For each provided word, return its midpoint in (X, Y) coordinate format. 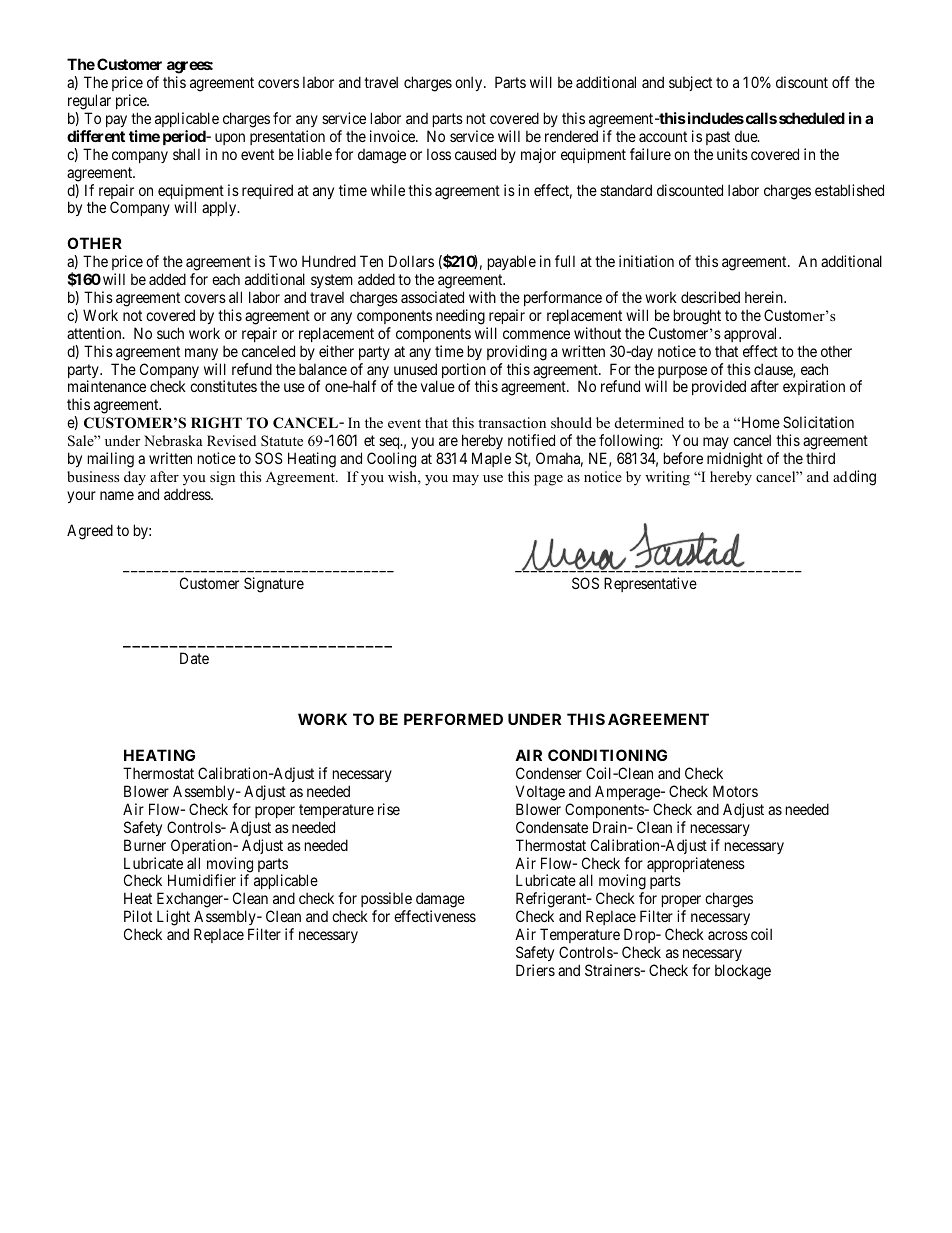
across (728, 935)
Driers (535, 970)
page (548, 480)
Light (173, 919)
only (470, 83)
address (188, 494)
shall (186, 154)
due (747, 136)
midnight (735, 460)
